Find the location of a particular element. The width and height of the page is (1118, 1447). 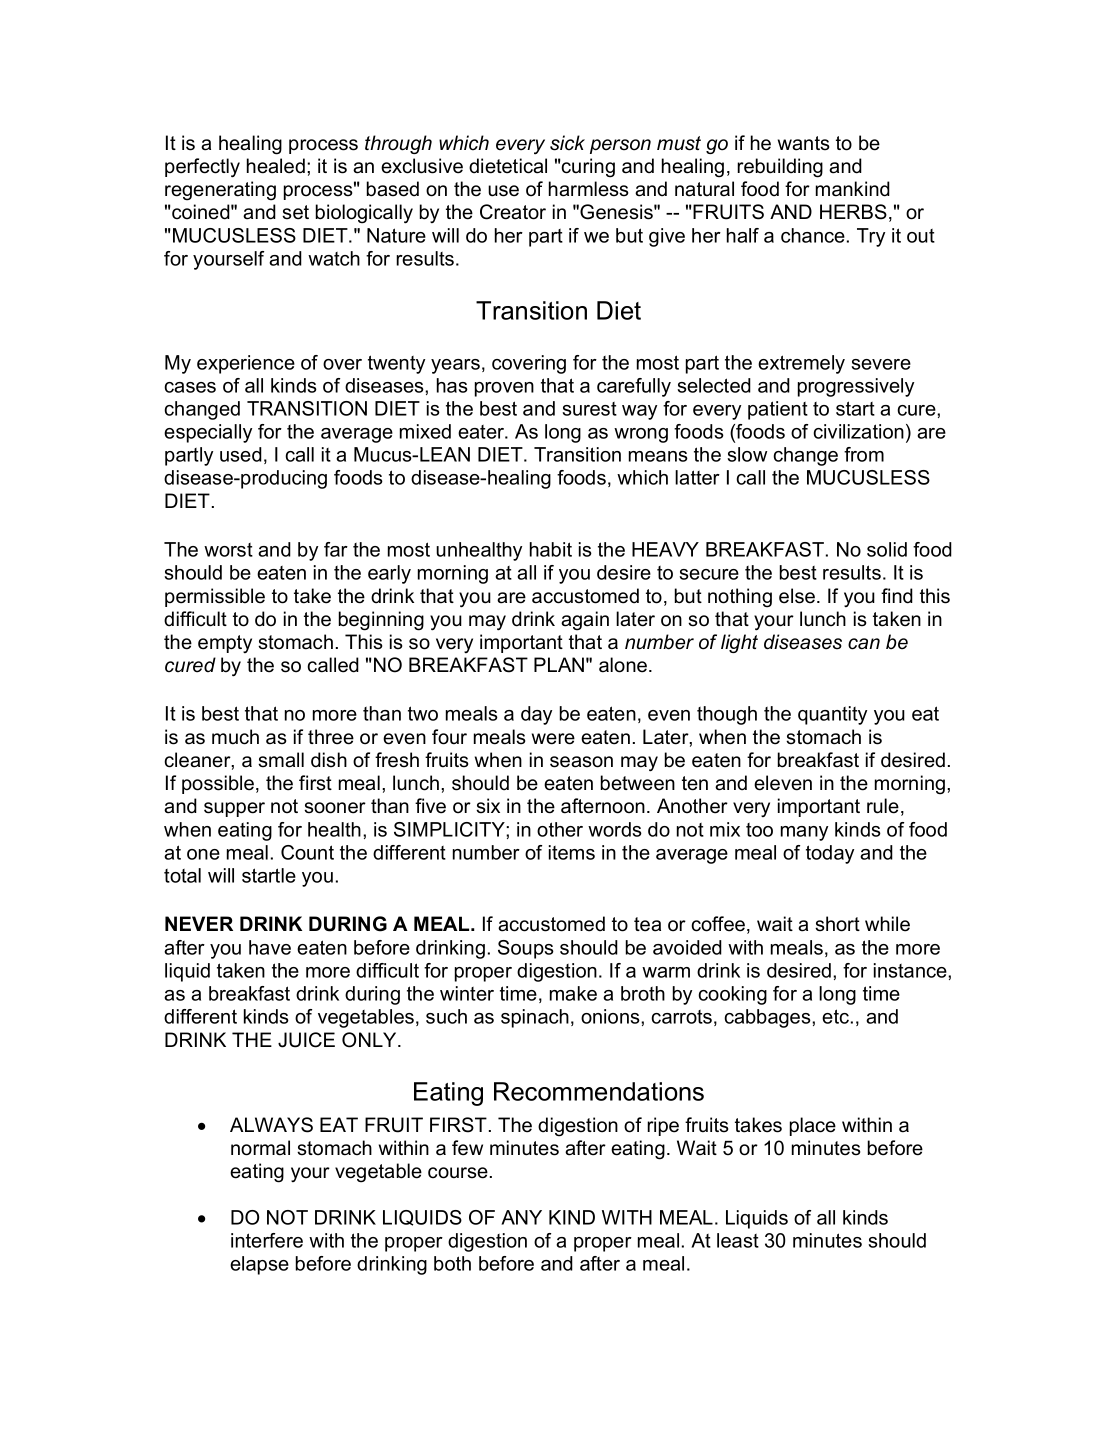

Count is located at coordinates (307, 852).
